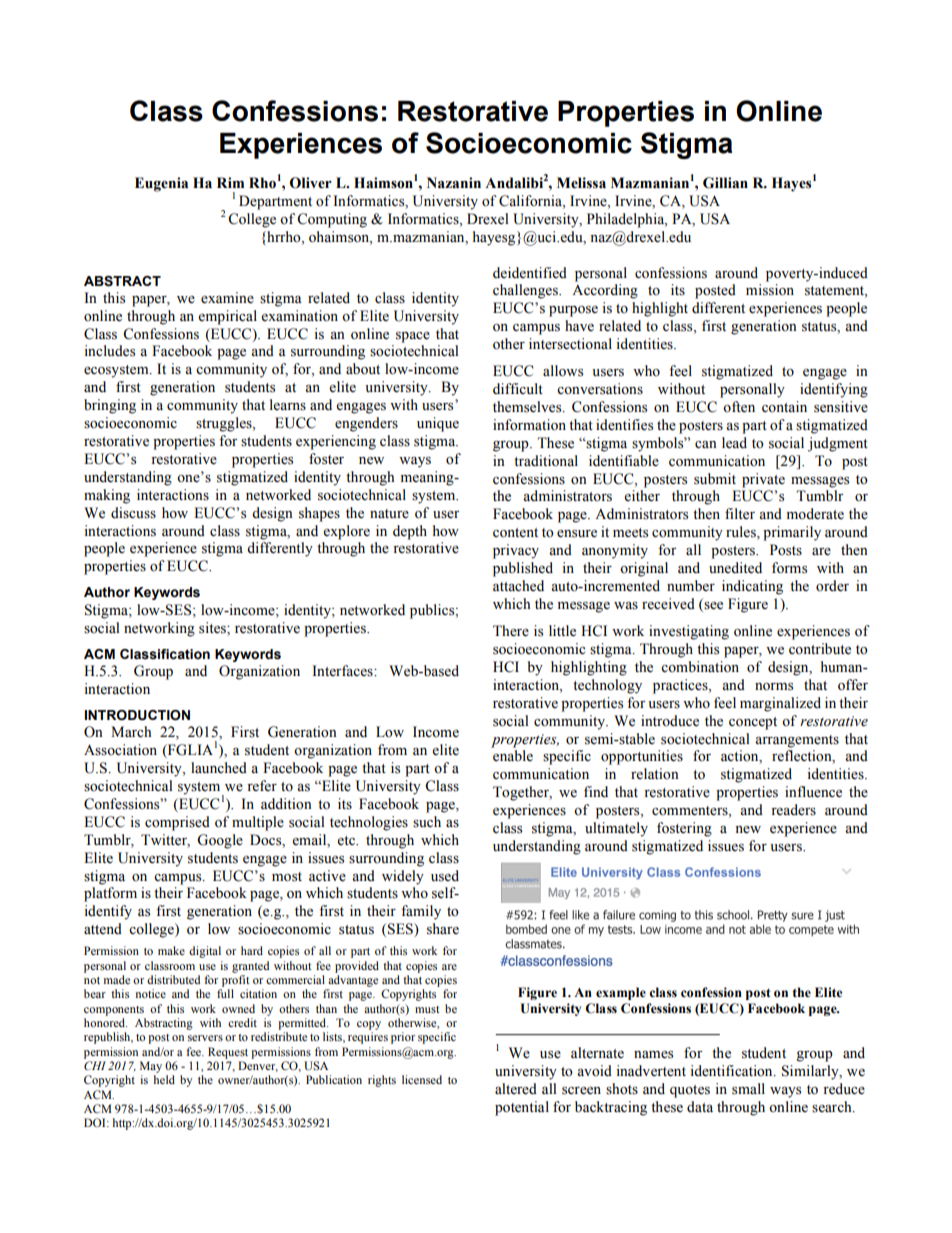 The height and width of the image is (1233, 952). Describe the element at coordinates (164, 1079) in the image. I see `held` at that location.
